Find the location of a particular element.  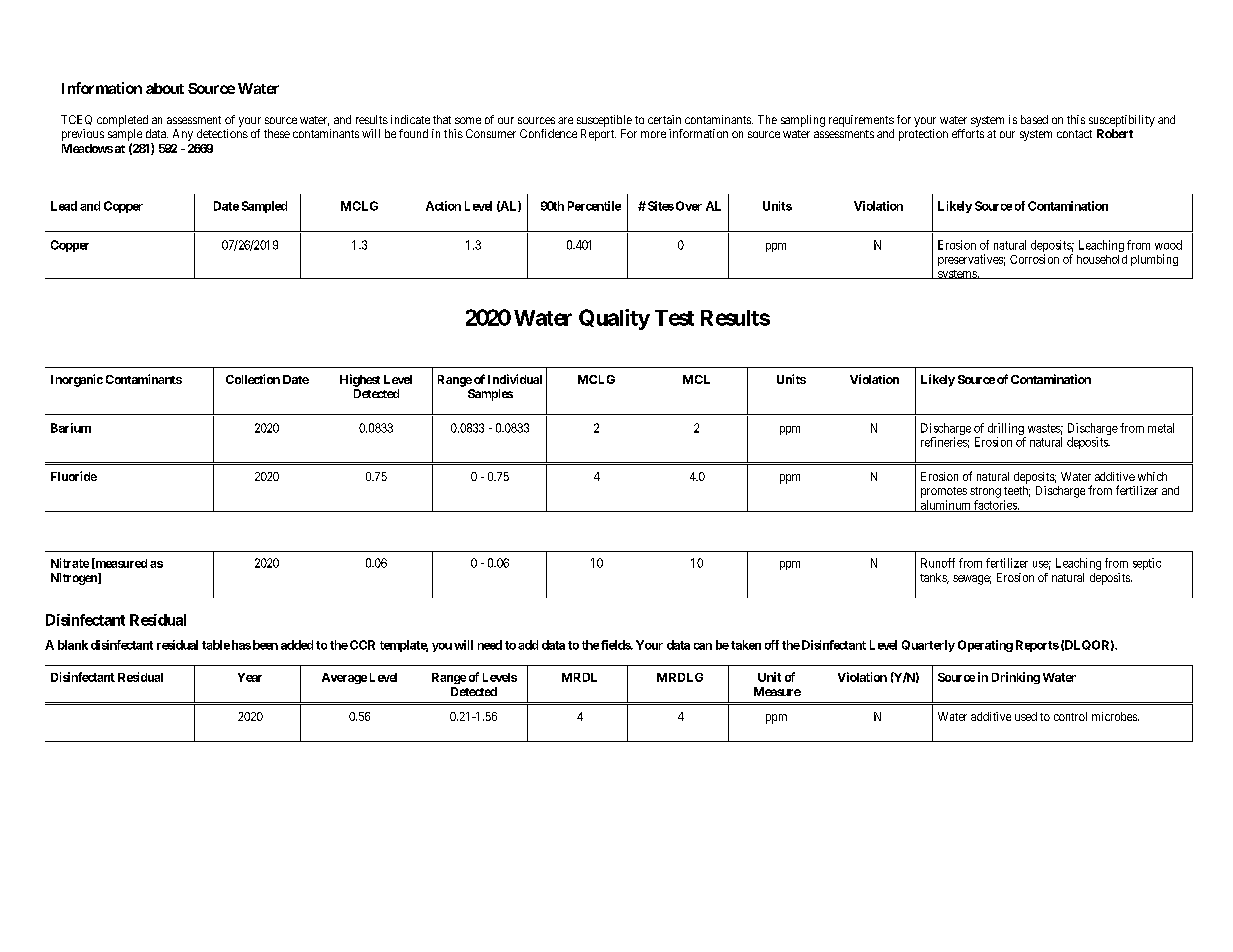

drilling is located at coordinates (1007, 430).
